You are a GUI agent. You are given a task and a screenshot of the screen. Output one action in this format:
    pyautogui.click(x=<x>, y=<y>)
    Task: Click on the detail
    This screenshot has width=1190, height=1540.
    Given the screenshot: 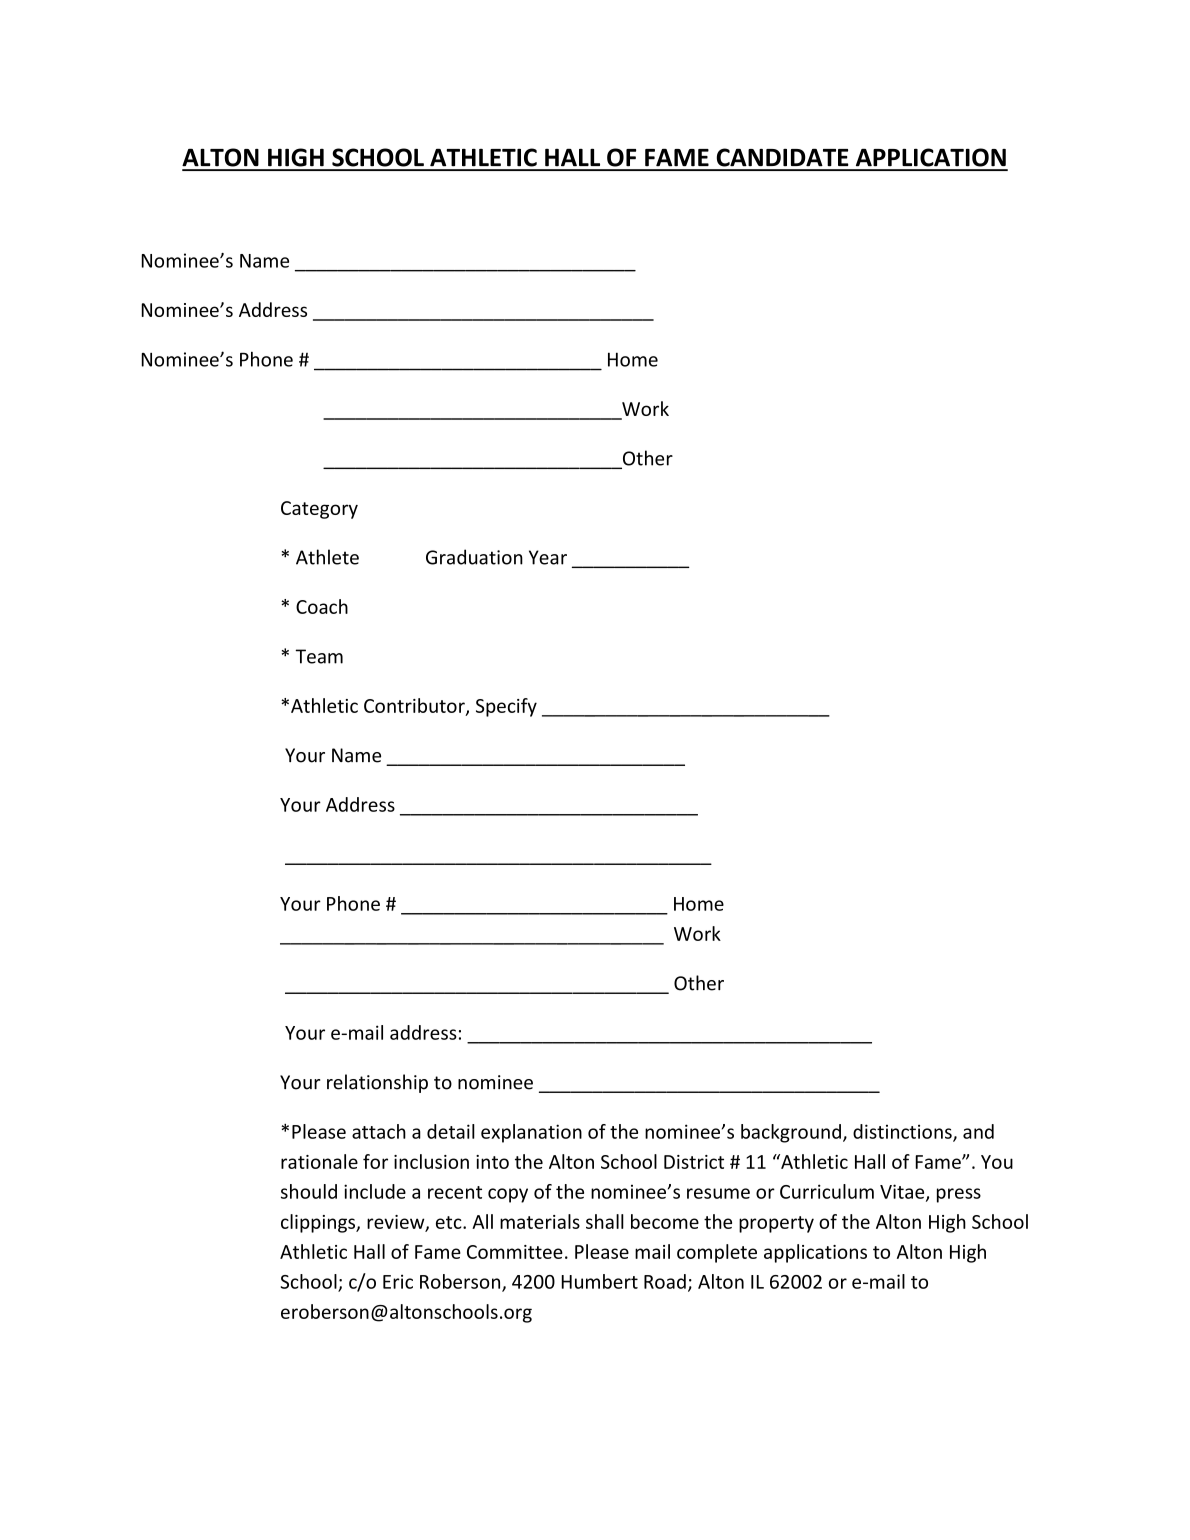 What is the action you would take?
    pyautogui.click(x=451, y=1131)
